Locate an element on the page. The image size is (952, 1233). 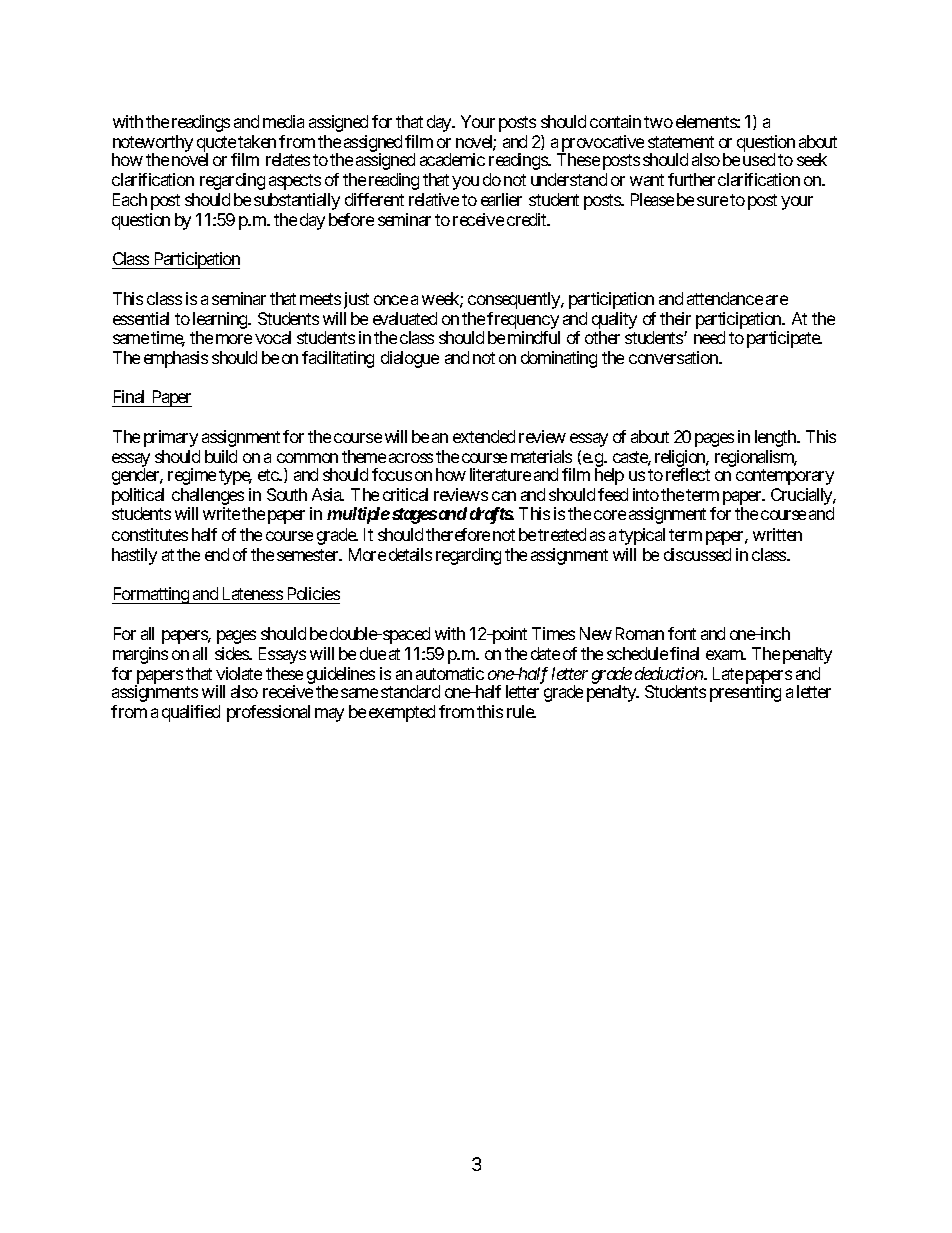
quote is located at coordinates (217, 145).
